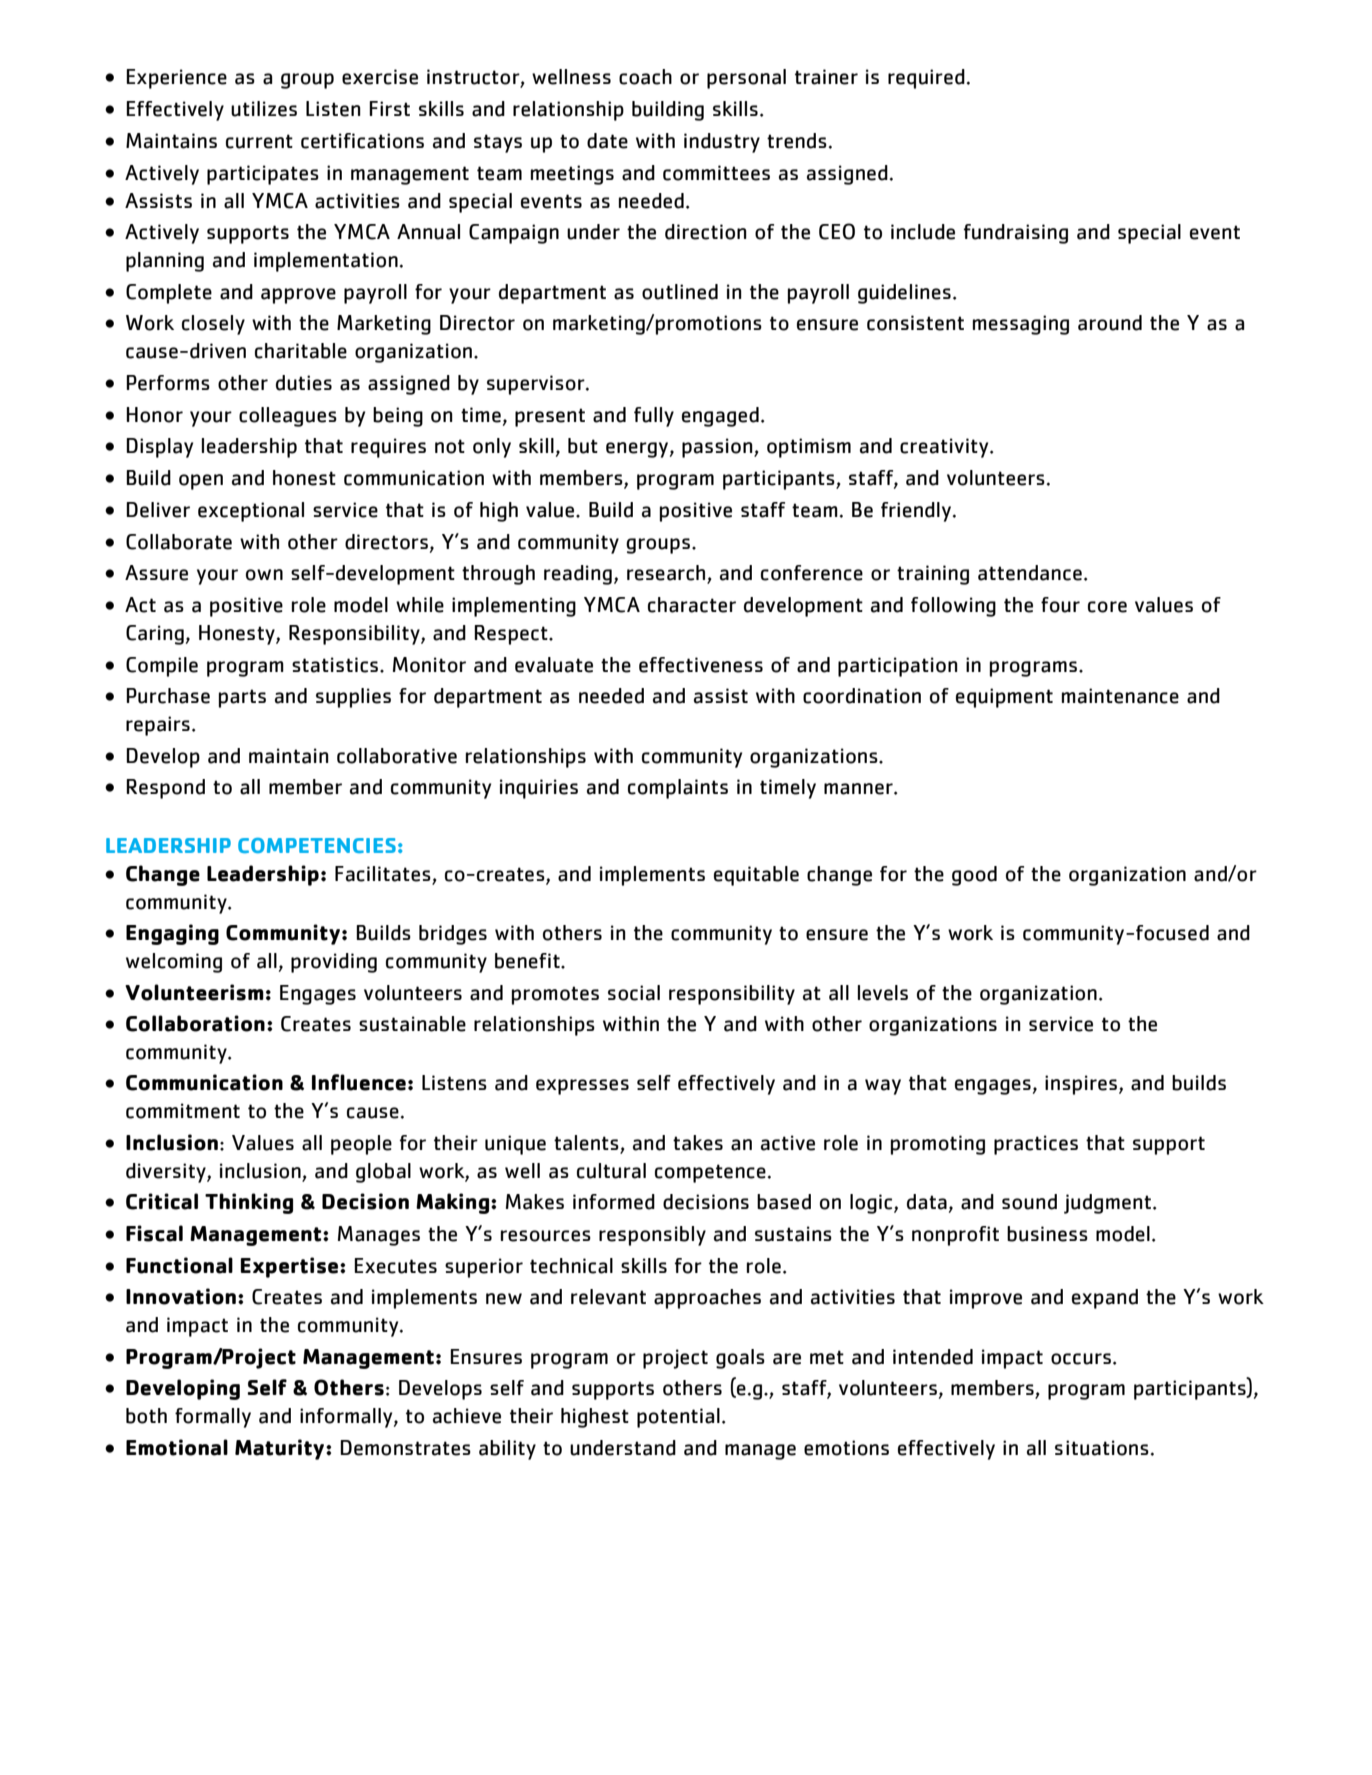  Describe the element at coordinates (756, 876) in the screenshot. I see `equitable` at that location.
